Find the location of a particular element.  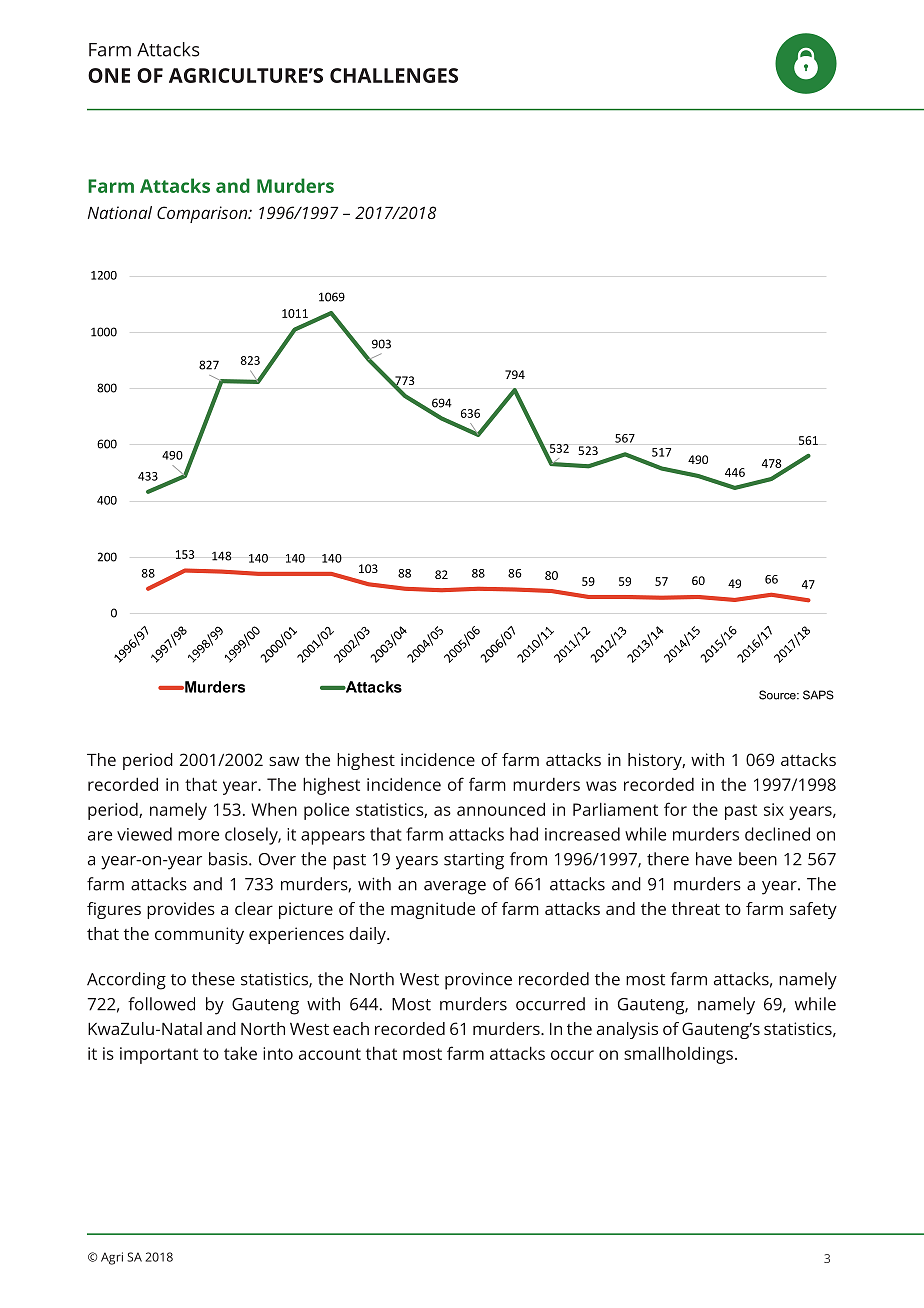

six is located at coordinates (774, 809).
